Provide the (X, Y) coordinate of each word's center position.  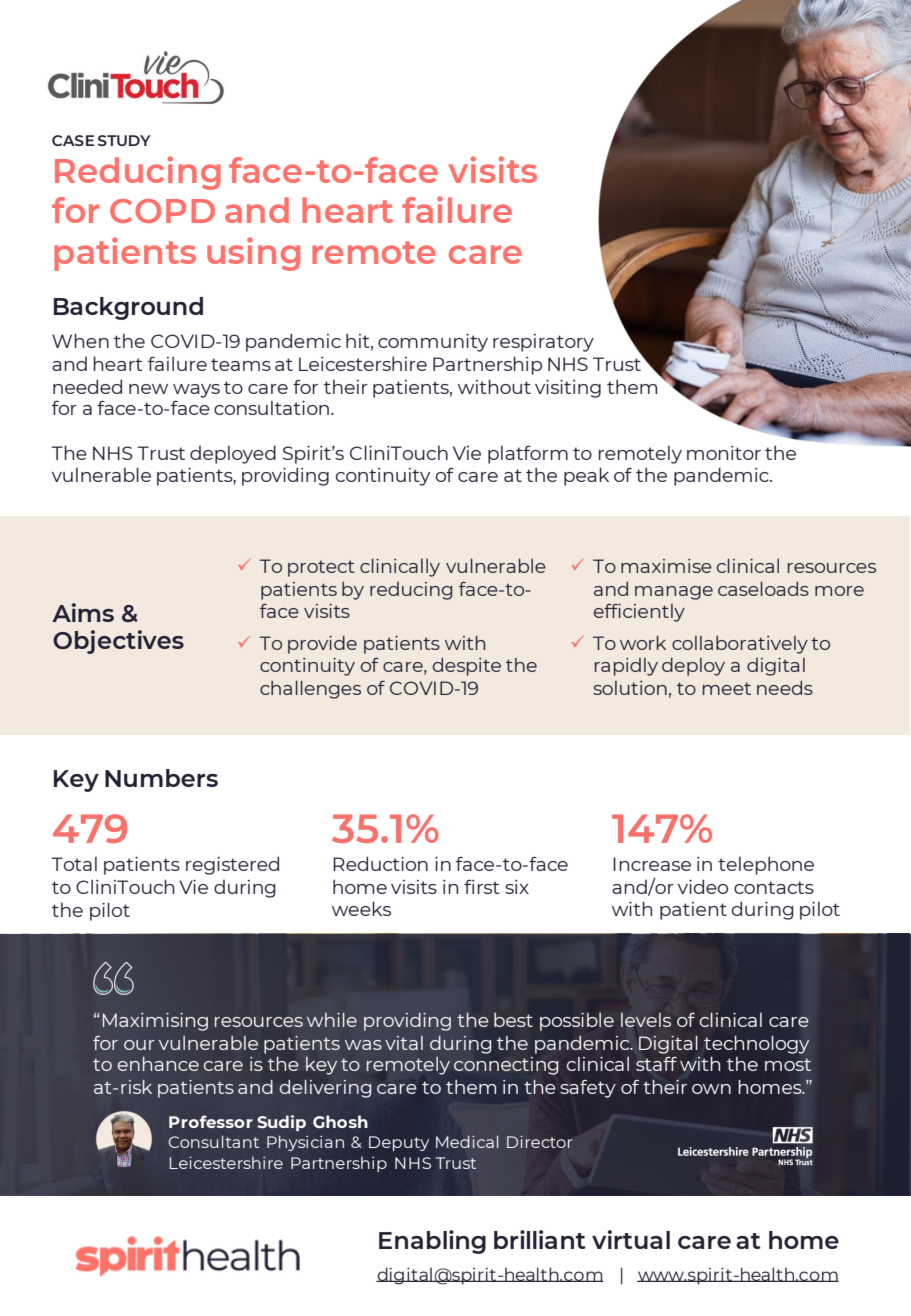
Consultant (214, 1141)
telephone (766, 866)
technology (757, 1044)
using (253, 254)
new (148, 389)
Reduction (380, 863)
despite (467, 667)
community (433, 343)
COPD (162, 211)
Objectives (118, 642)
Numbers (161, 778)
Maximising (155, 1022)
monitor (724, 453)
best (513, 1019)
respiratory (543, 343)
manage (674, 593)
